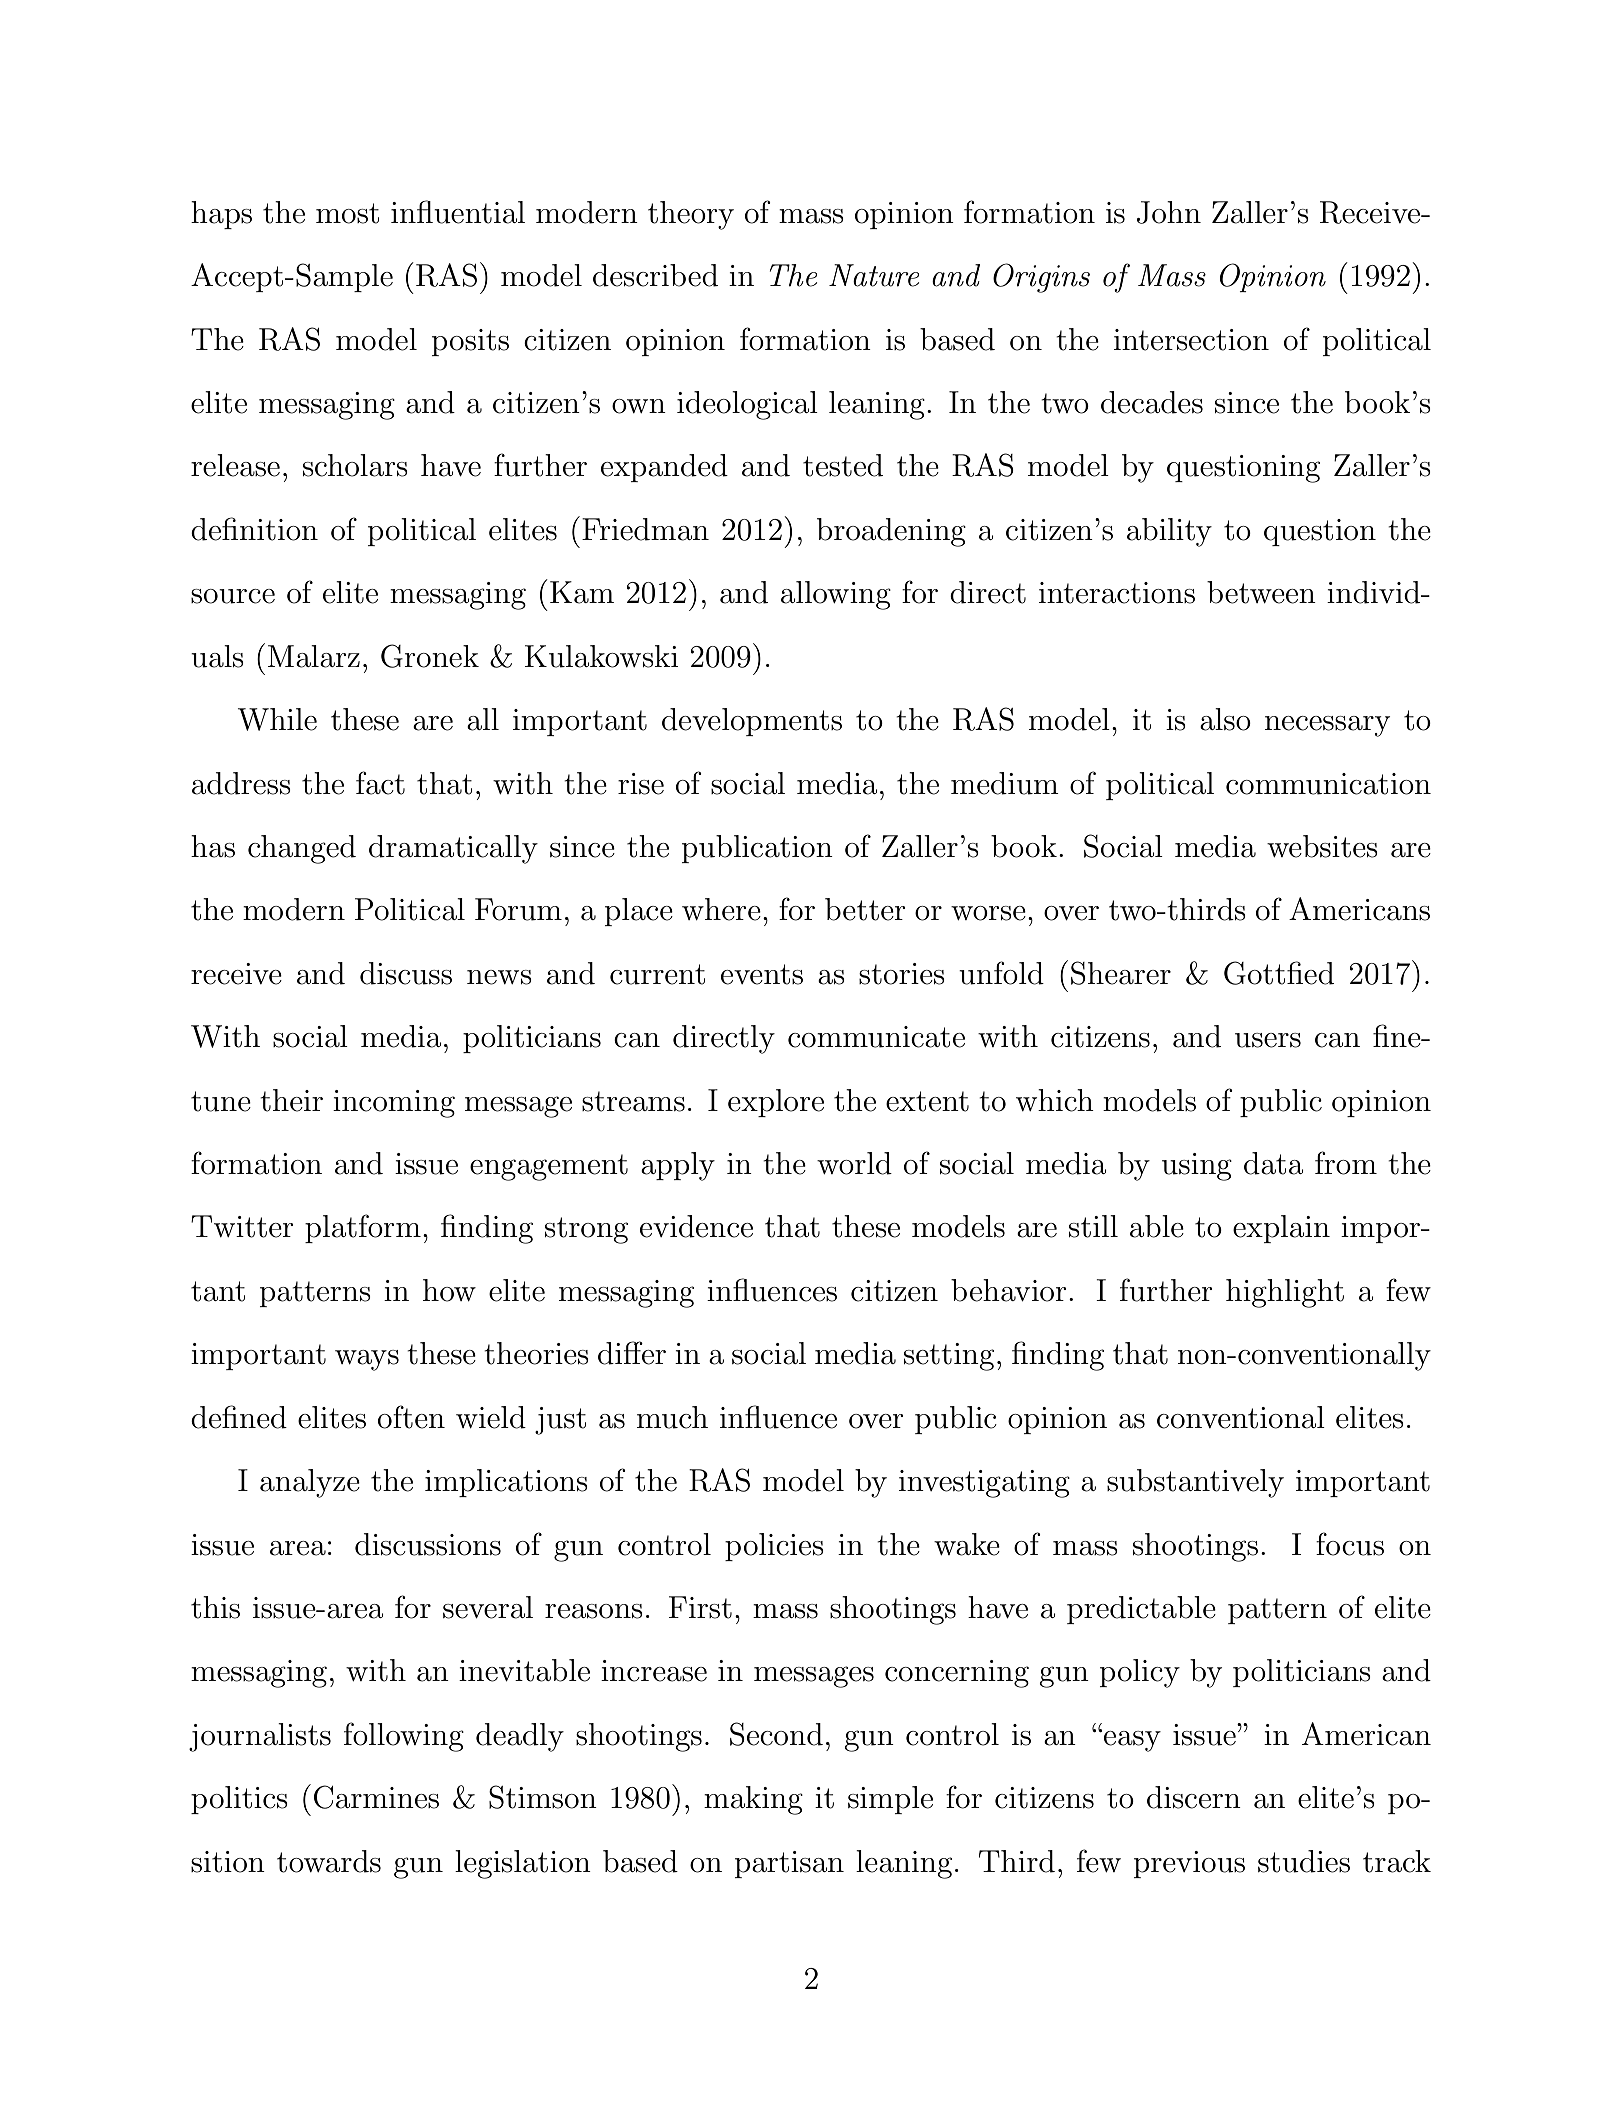 This screenshot has width=1623, height=2101. I want to click on most, so click(347, 213).
